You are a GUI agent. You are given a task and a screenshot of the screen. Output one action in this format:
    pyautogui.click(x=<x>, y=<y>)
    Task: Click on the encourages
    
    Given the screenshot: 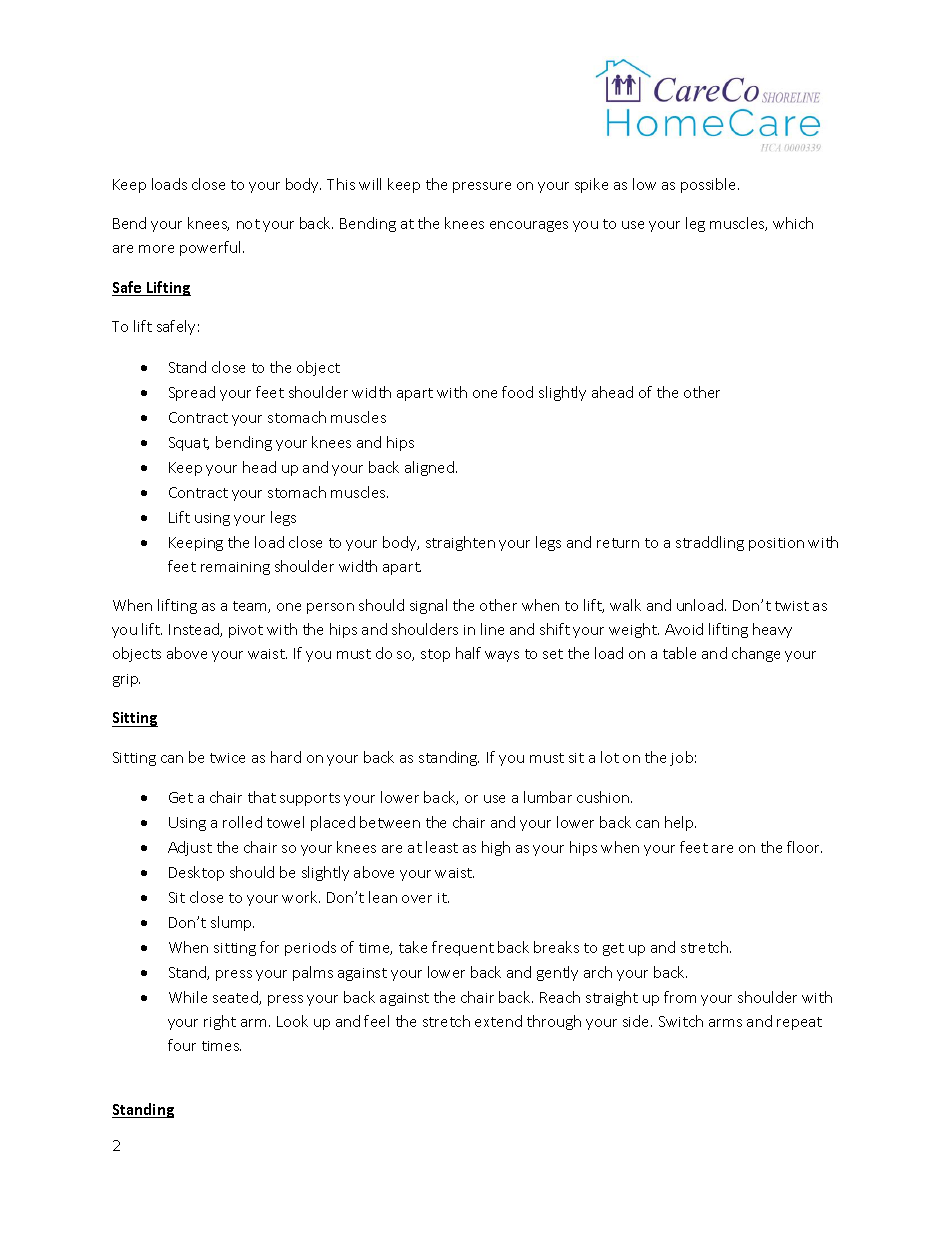 What is the action you would take?
    pyautogui.click(x=529, y=226)
